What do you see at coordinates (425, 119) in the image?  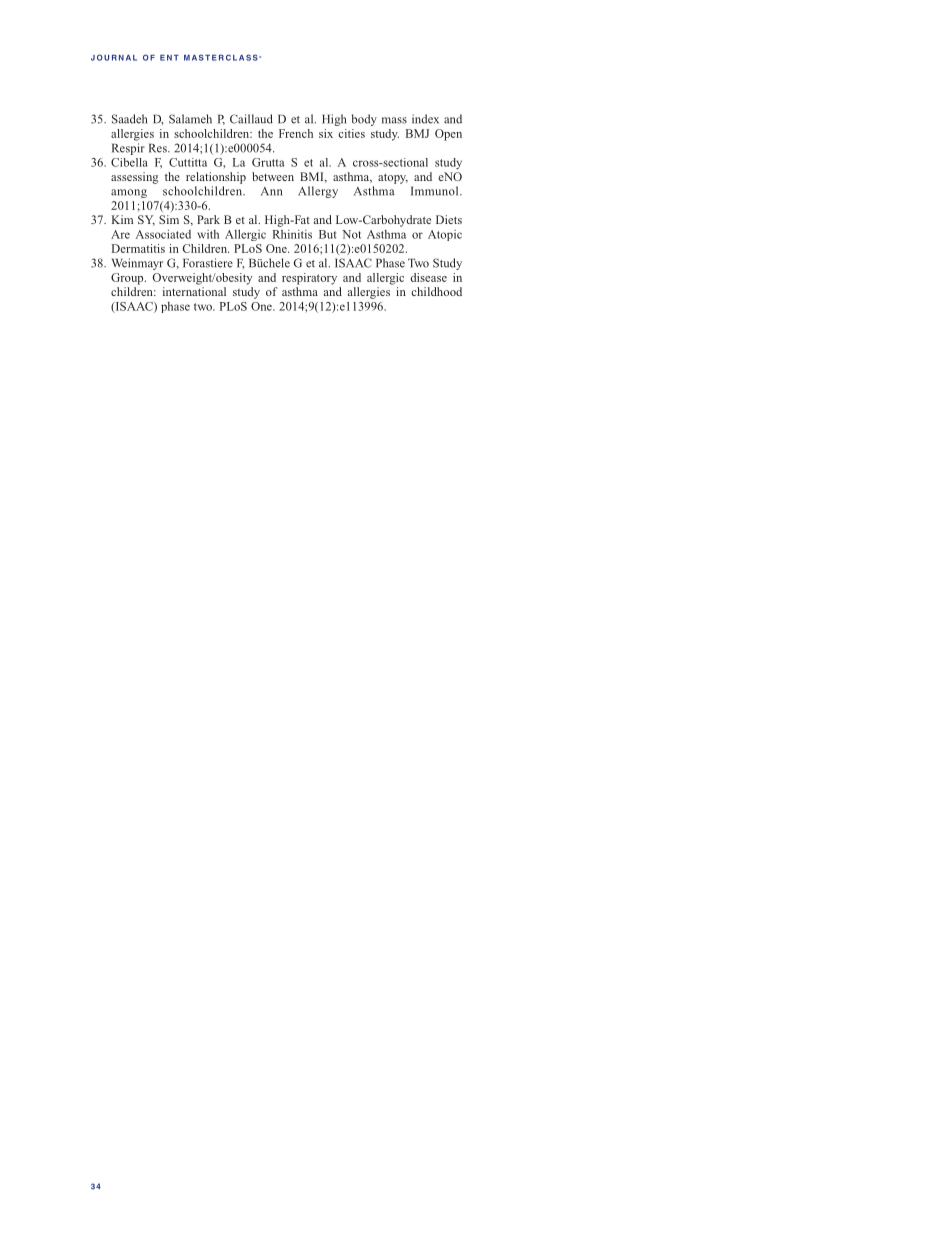 I see `index` at bounding box center [425, 119].
